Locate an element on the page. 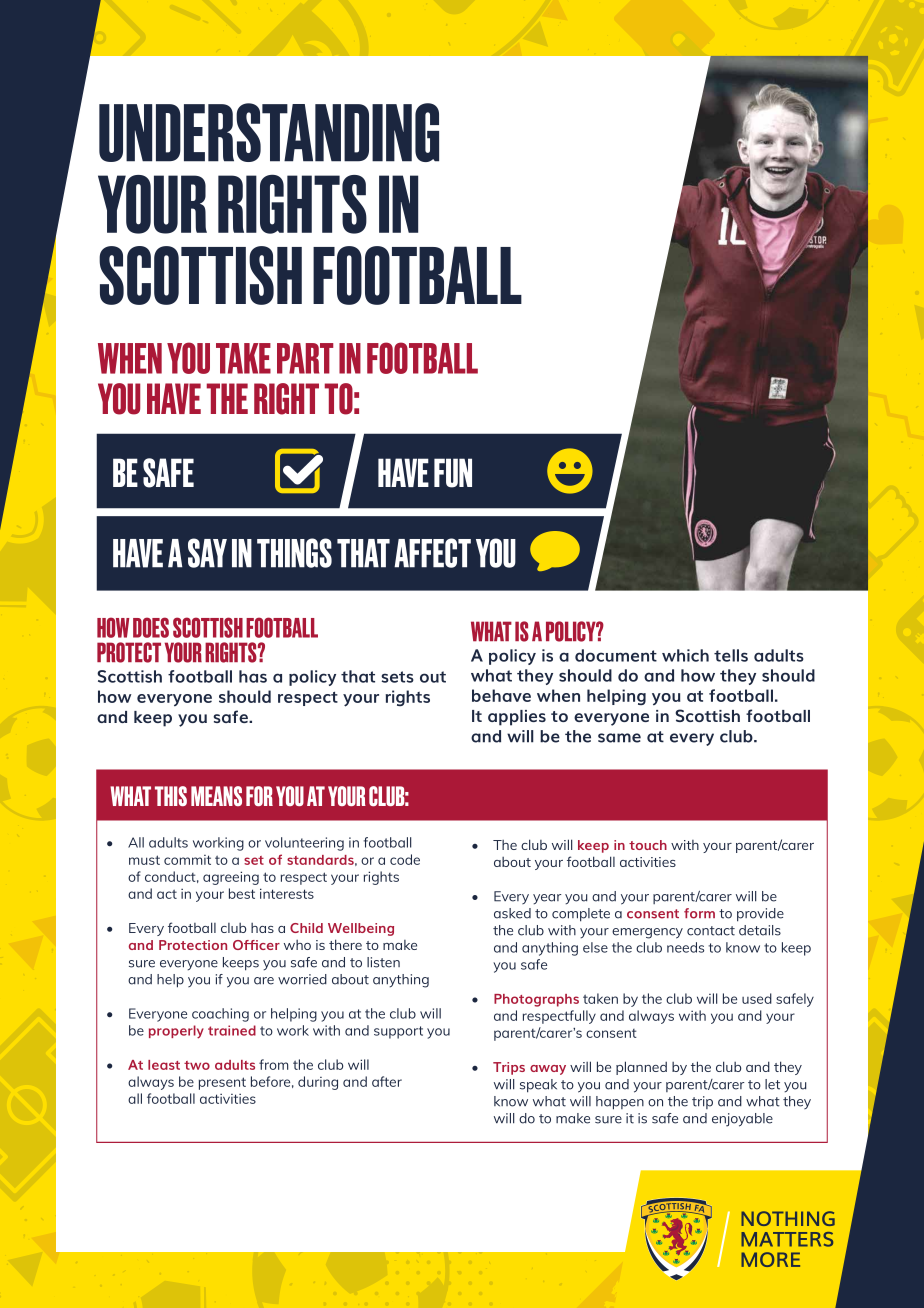 This page has width=924, height=1308. SAY is located at coordinates (207, 553).
